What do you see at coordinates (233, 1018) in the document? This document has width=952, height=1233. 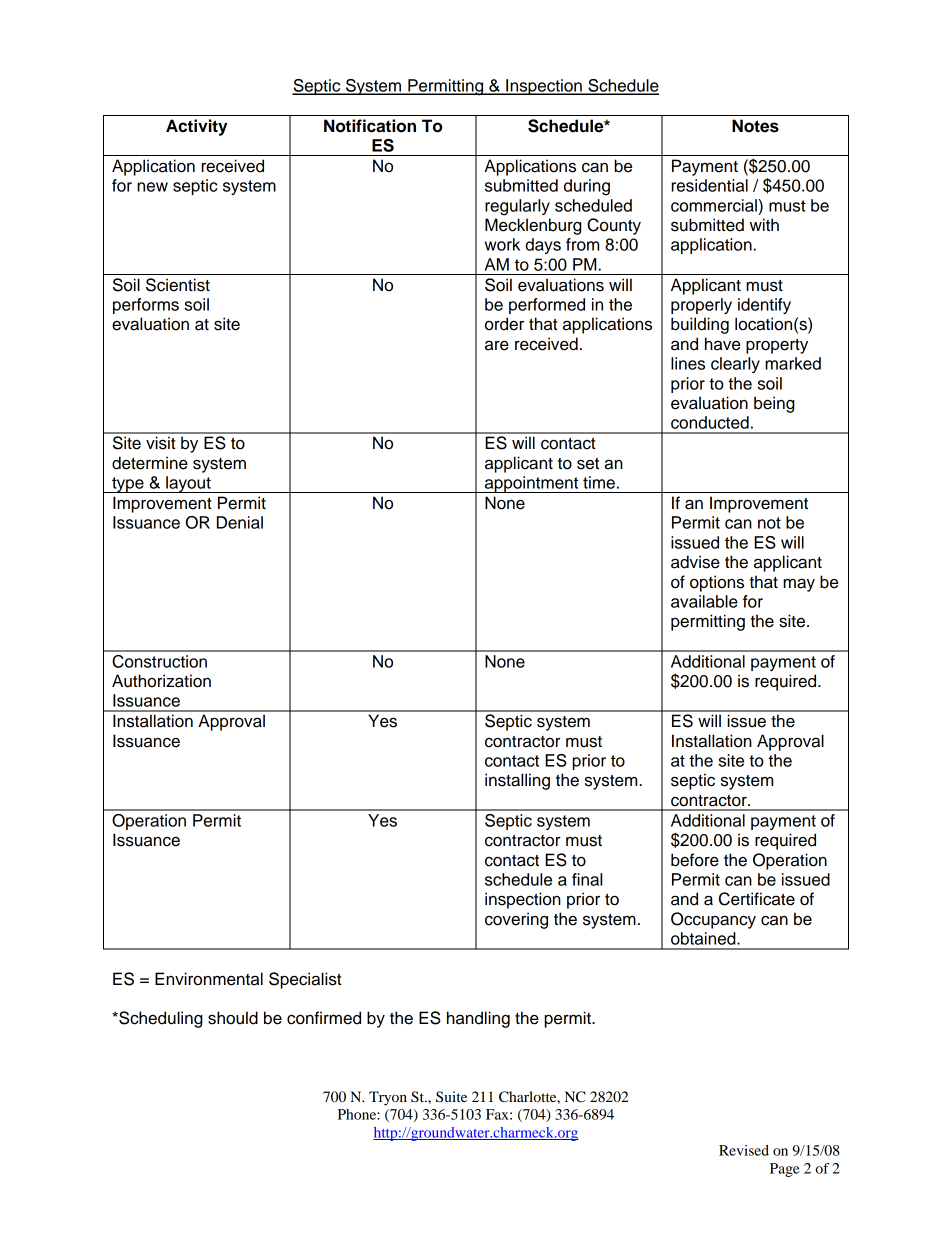 I see `should` at bounding box center [233, 1018].
